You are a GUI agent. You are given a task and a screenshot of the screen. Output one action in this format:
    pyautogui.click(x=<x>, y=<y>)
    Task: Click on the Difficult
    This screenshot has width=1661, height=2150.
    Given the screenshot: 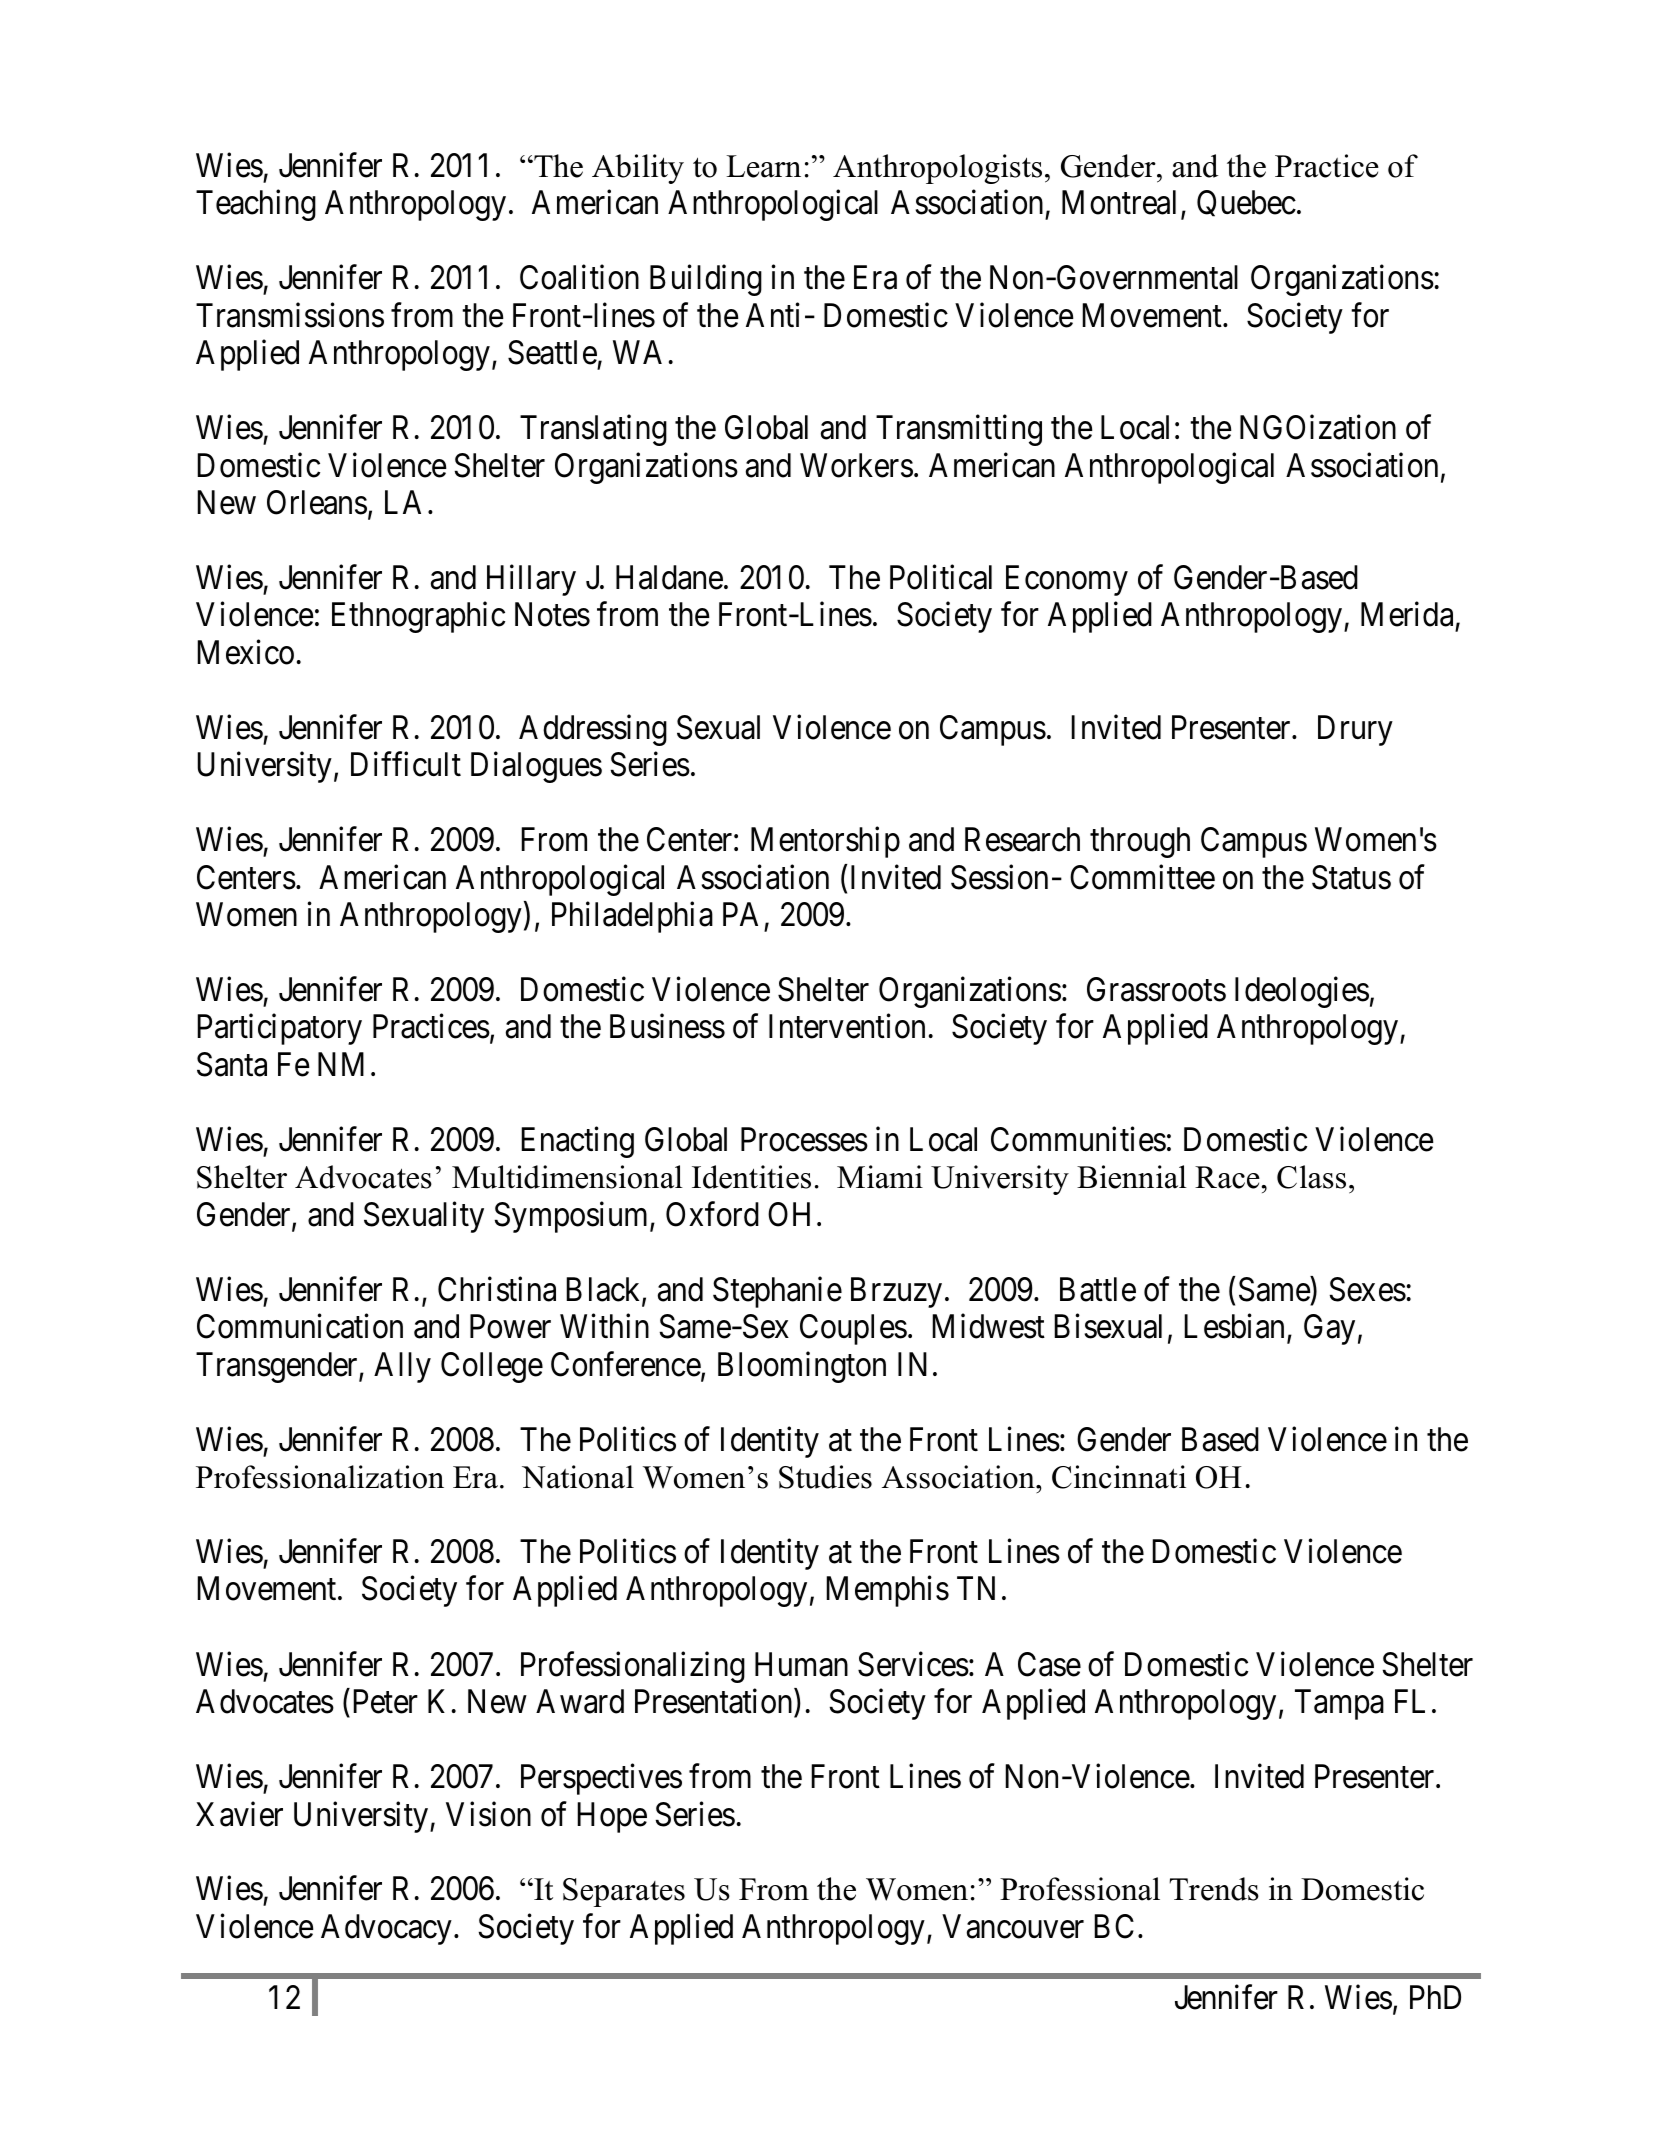 What is the action you would take?
    pyautogui.click(x=406, y=764)
